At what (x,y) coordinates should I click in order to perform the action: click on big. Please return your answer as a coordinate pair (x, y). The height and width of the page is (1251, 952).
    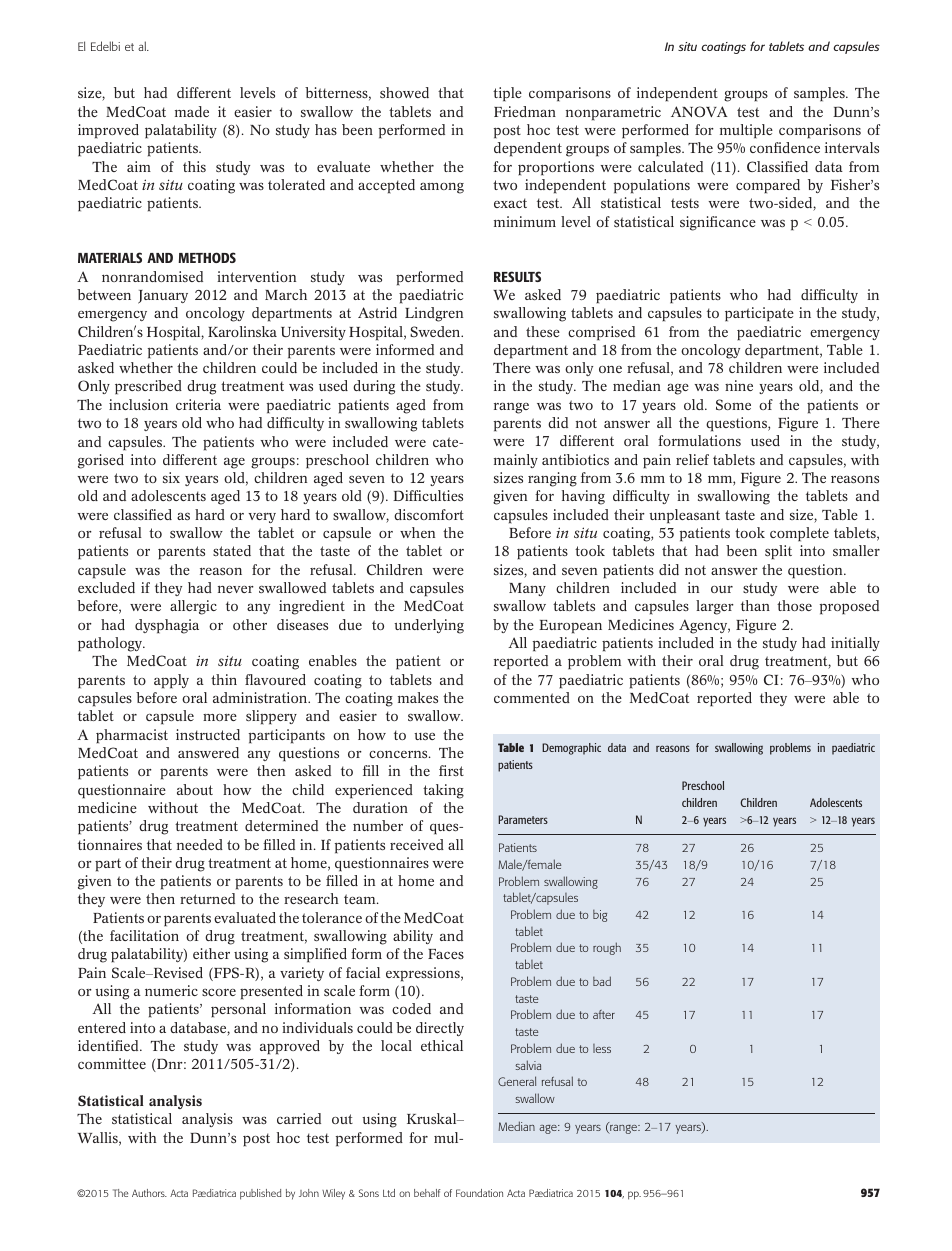
    Looking at the image, I should click on (600, 916).
